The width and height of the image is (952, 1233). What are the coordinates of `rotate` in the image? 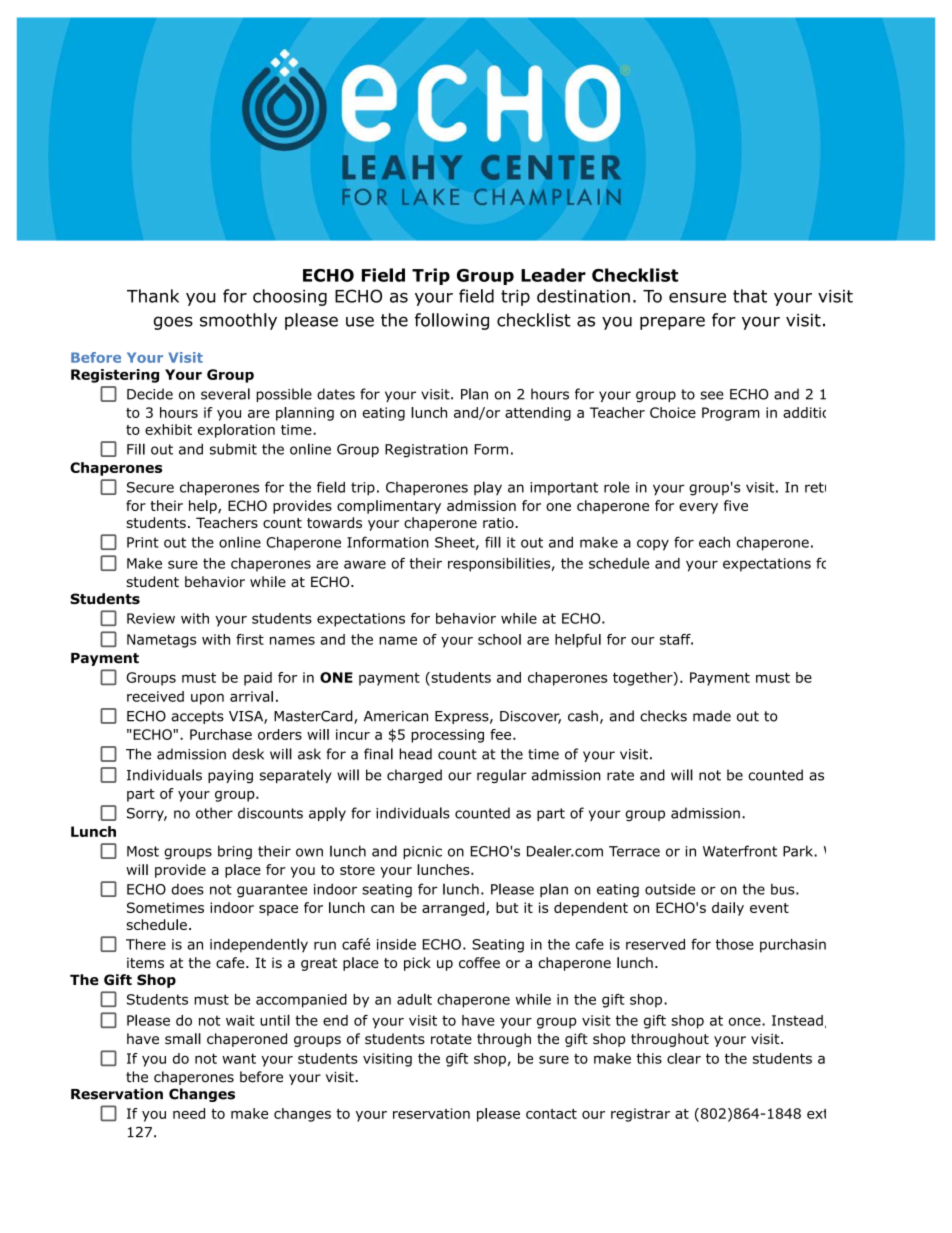 It's located at (451, 1039).
